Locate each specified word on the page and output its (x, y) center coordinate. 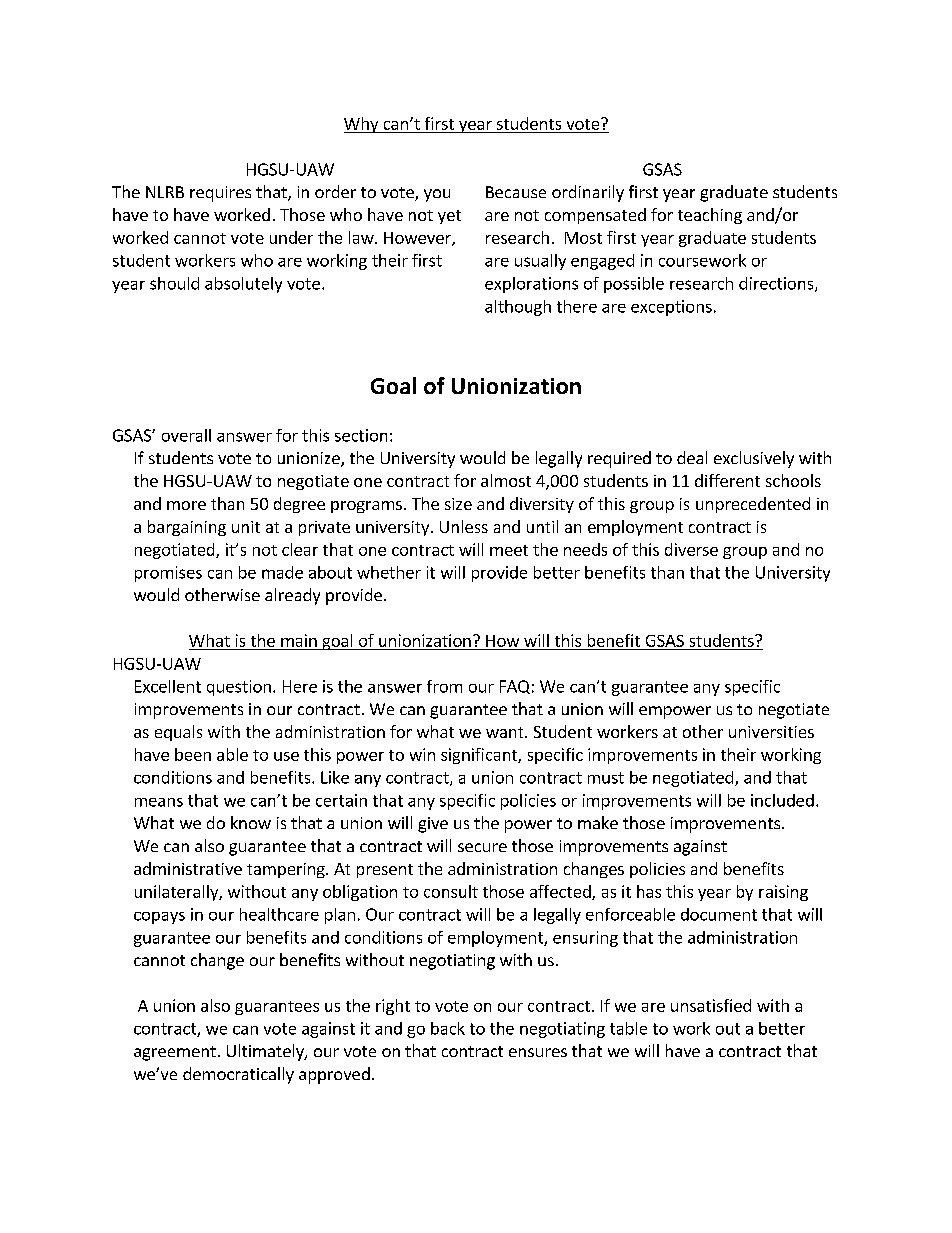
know (251, 822)
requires (220, 194)
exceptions (671, 308)
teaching (710, 216)
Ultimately (266, 1052)
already (292, 596)
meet (509, 550)
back (448, 1028)
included (782, 800)
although (518, 308)
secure (482, 847)
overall (186, 435)
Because (516, 192)
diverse (691, 549)
